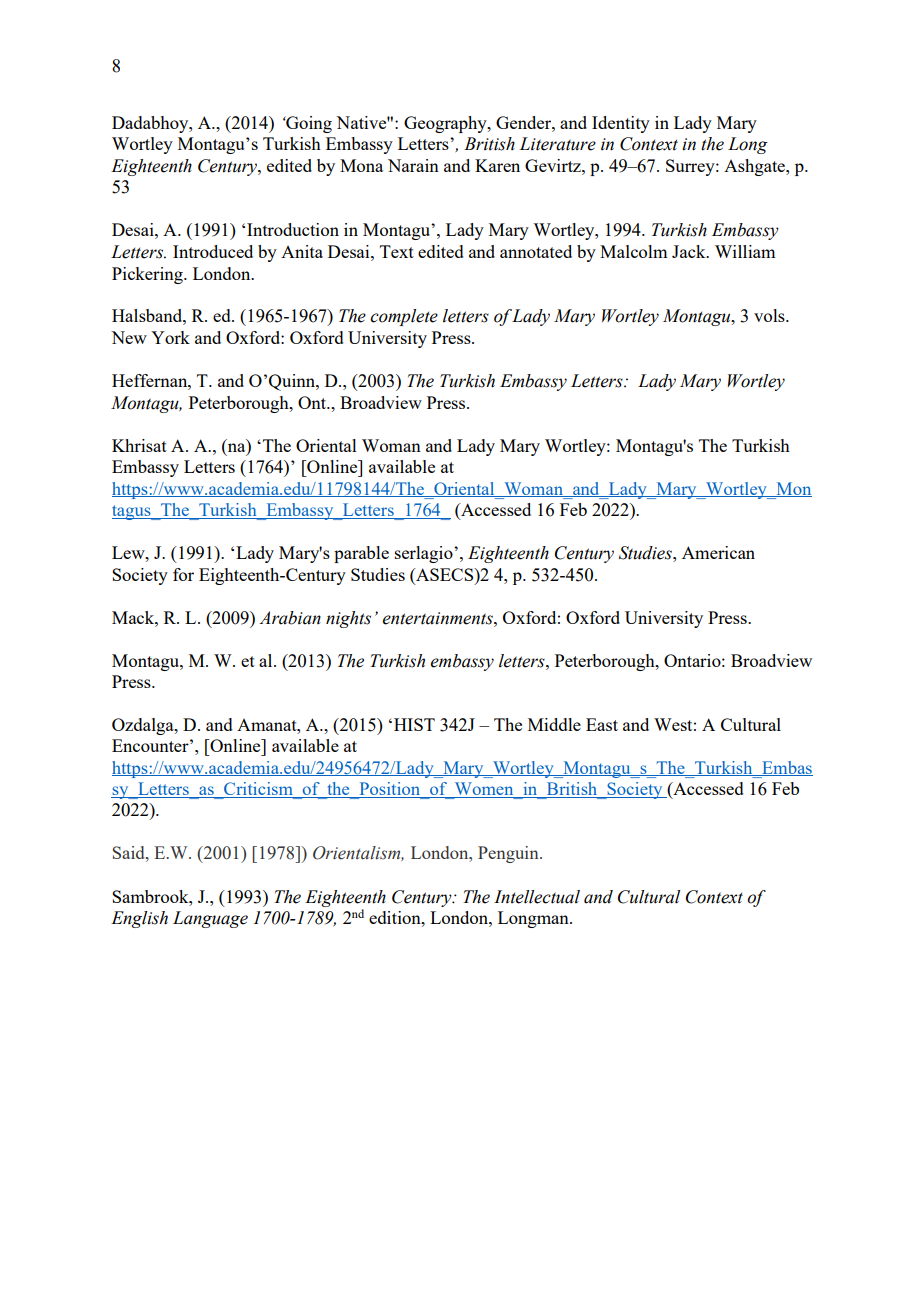 Image resolution: width=924 pixels, height=1308 pixels. Describe the element at coordinates (446, 124) in the screenshot. I see `Geography` at that location.
